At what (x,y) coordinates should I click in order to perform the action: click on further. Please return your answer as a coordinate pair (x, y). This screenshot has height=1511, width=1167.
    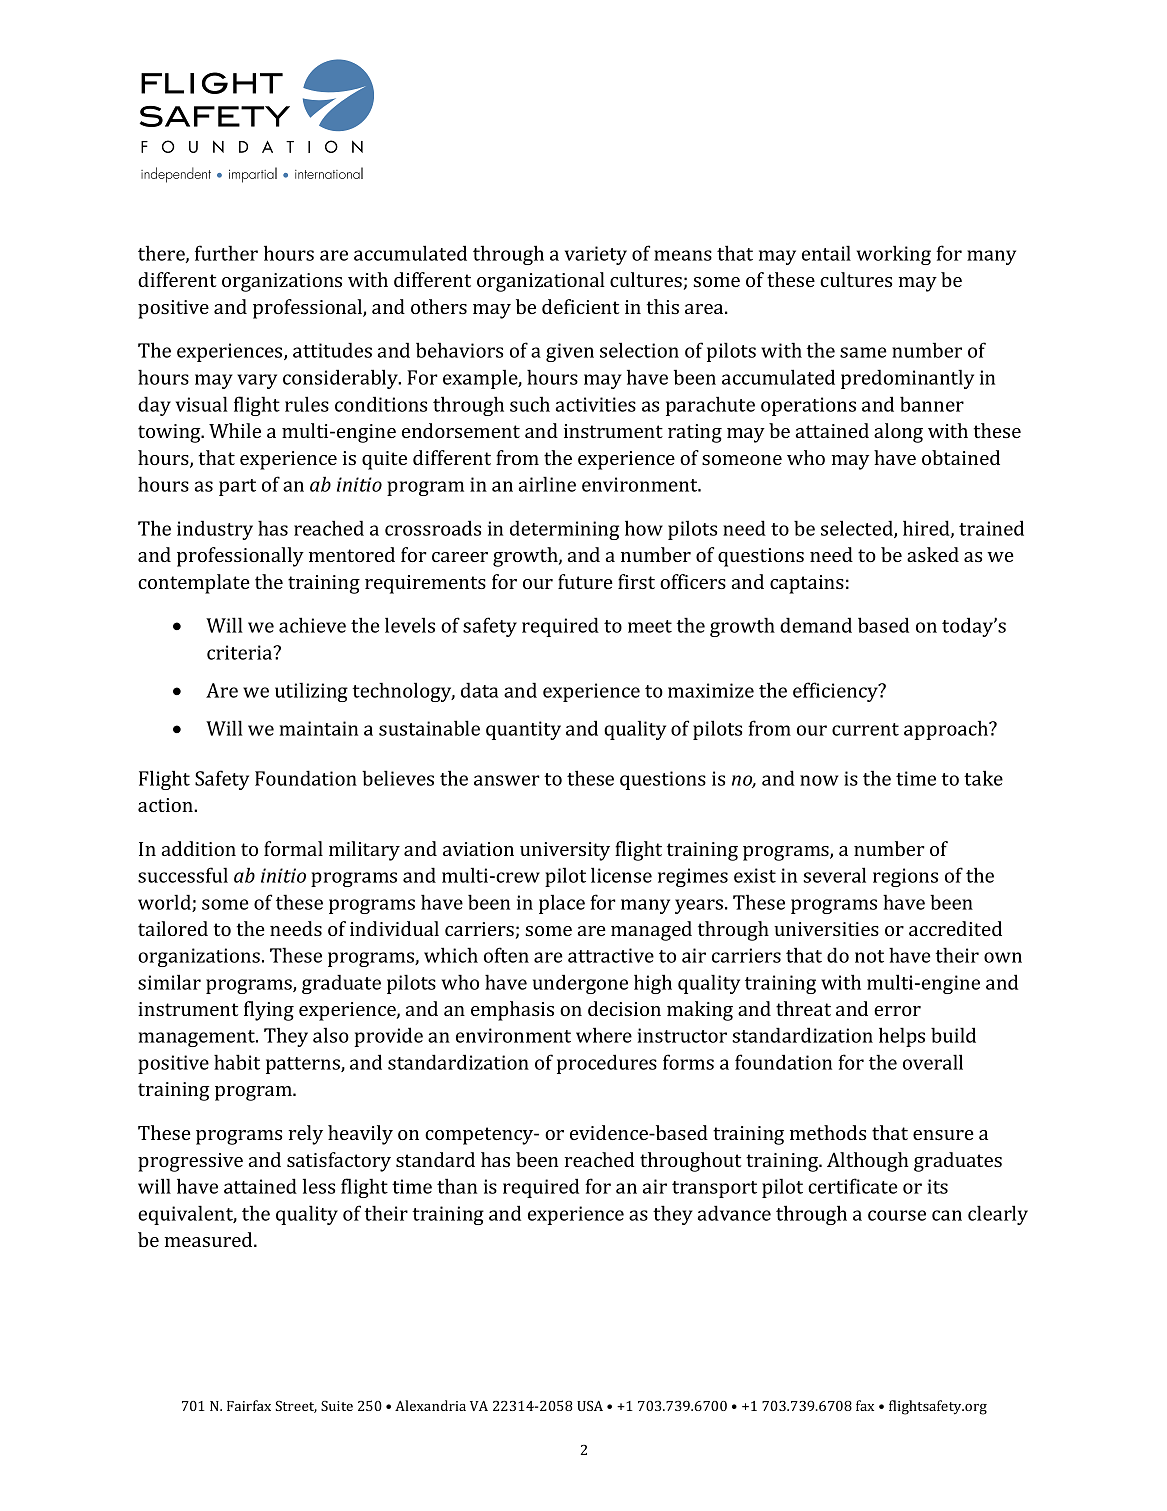
    Looking at the image, I should click on (226, 253).
